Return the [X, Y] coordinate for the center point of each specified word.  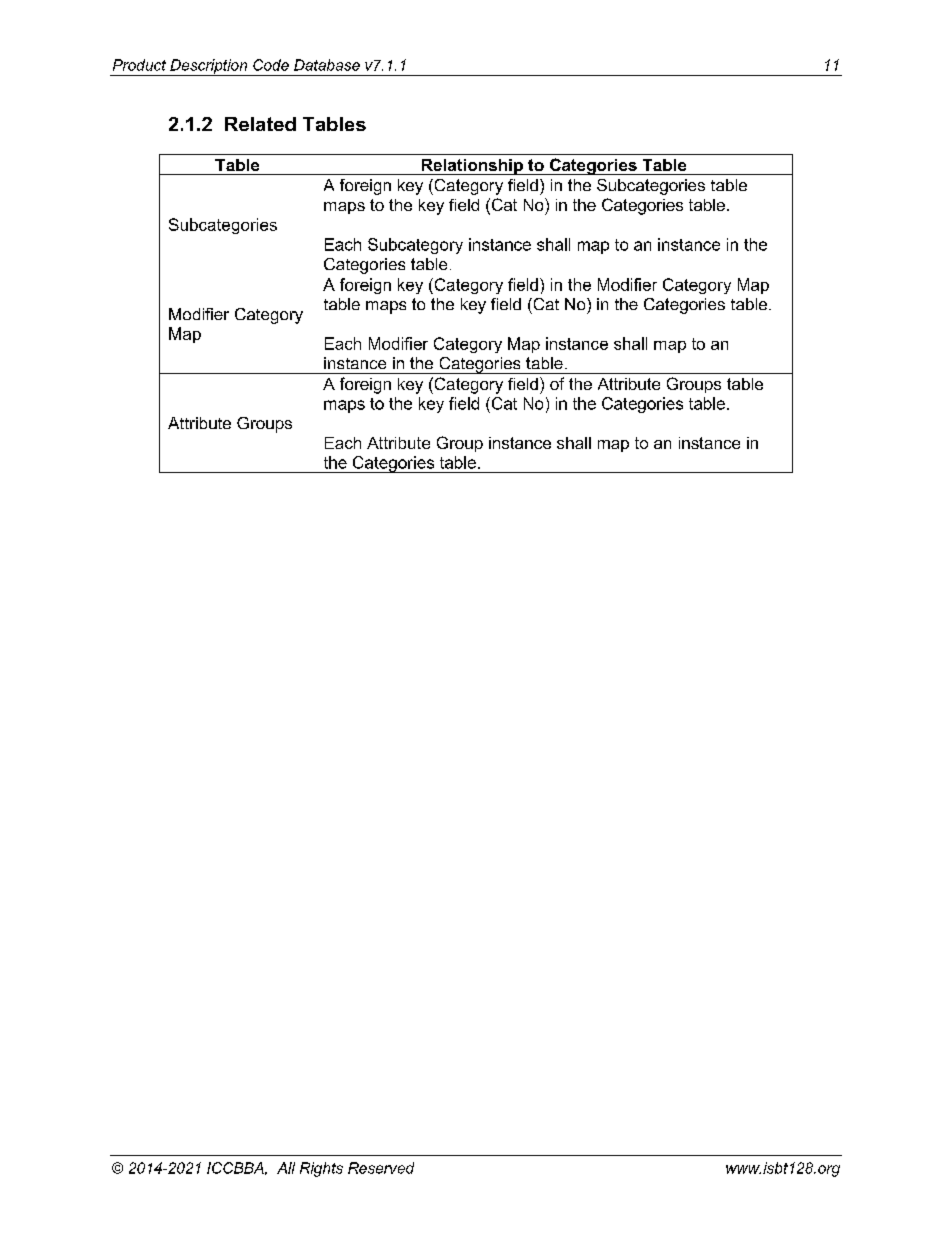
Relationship [472, 167]
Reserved [381, 1168]
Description [209, 67]
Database [327, 65]
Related [260, 124]
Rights [321, 1169]
